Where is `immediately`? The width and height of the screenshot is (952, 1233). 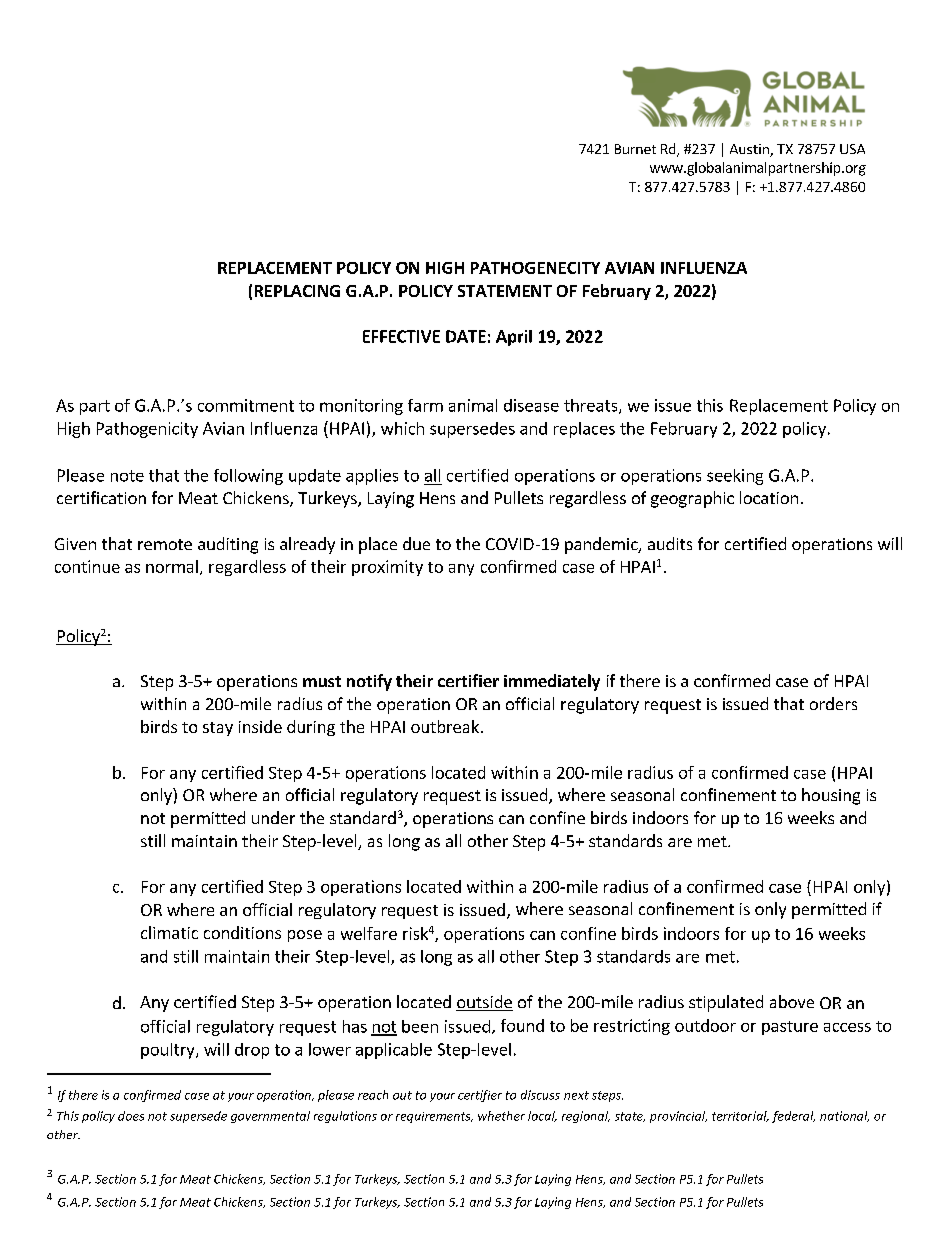 immediately is located at coordinates (552, 682).
